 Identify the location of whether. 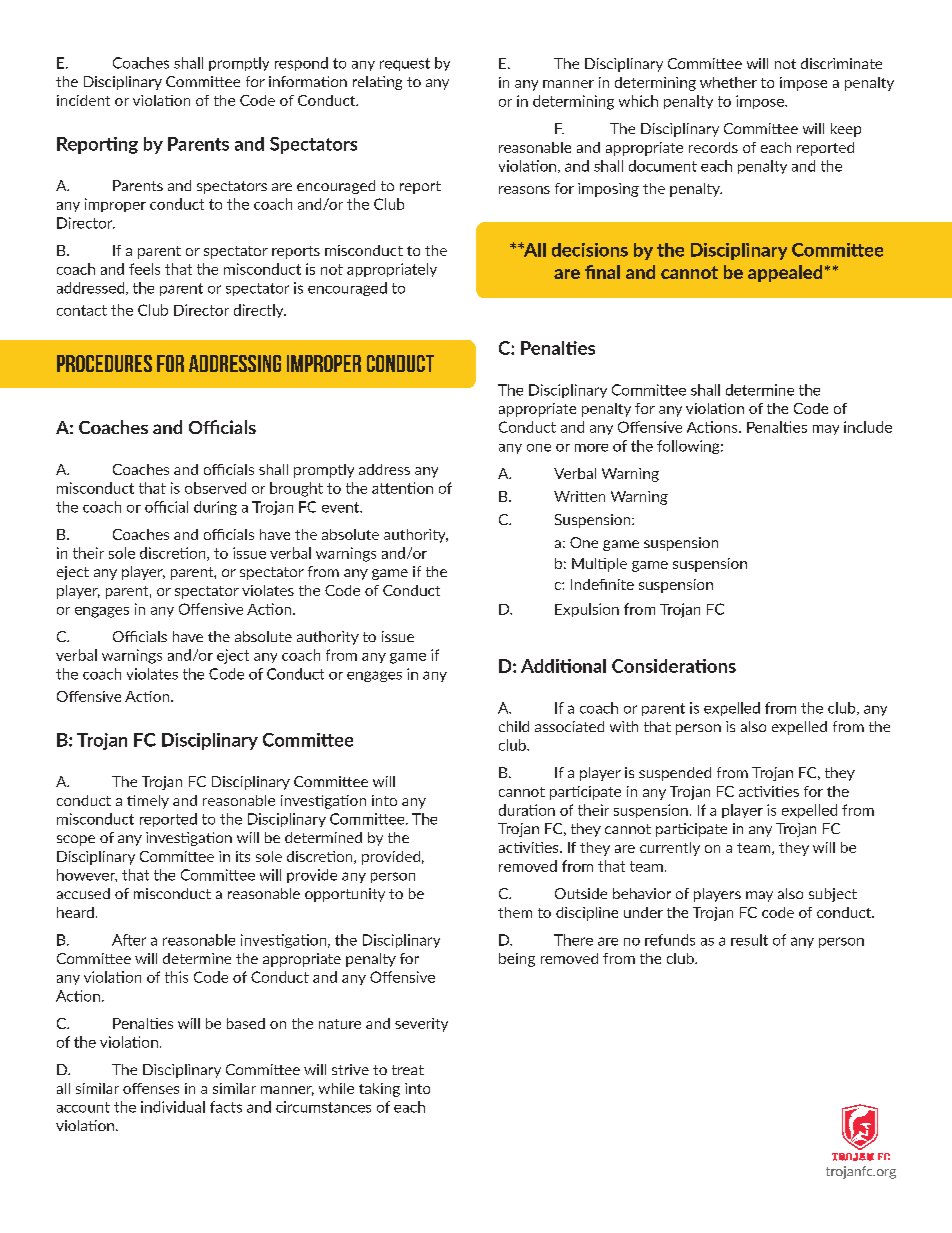
(728, 82).
